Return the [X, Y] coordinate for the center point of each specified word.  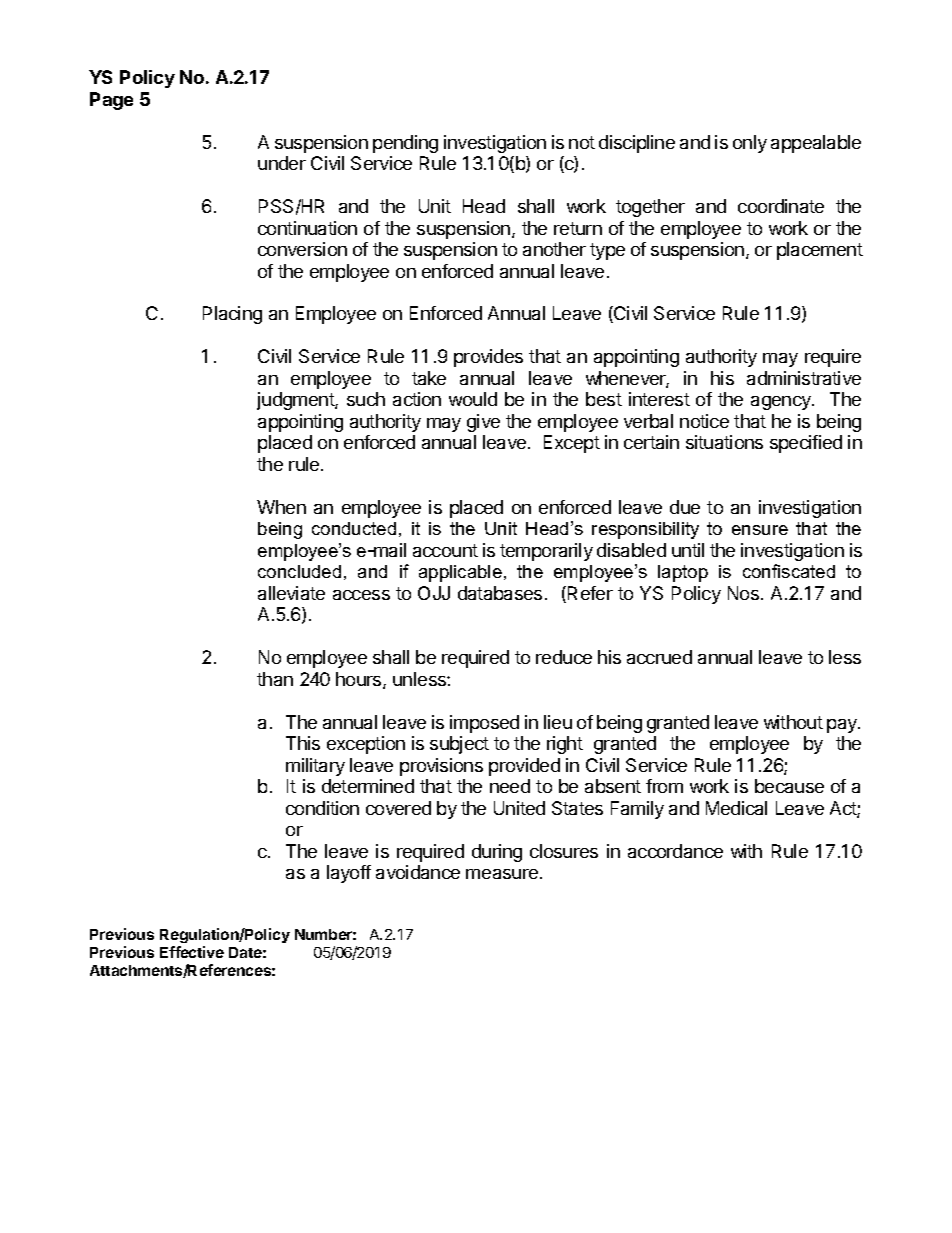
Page [111, 101]
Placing [232, 315]
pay [843, 726]
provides [488, 358]
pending [405, 144]
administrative [804, 378]
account [445, 550]
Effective [192, 952]
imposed [484, 724]
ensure [760, 530]
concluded [299, 571]
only [750, 144]
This [303, 743]
